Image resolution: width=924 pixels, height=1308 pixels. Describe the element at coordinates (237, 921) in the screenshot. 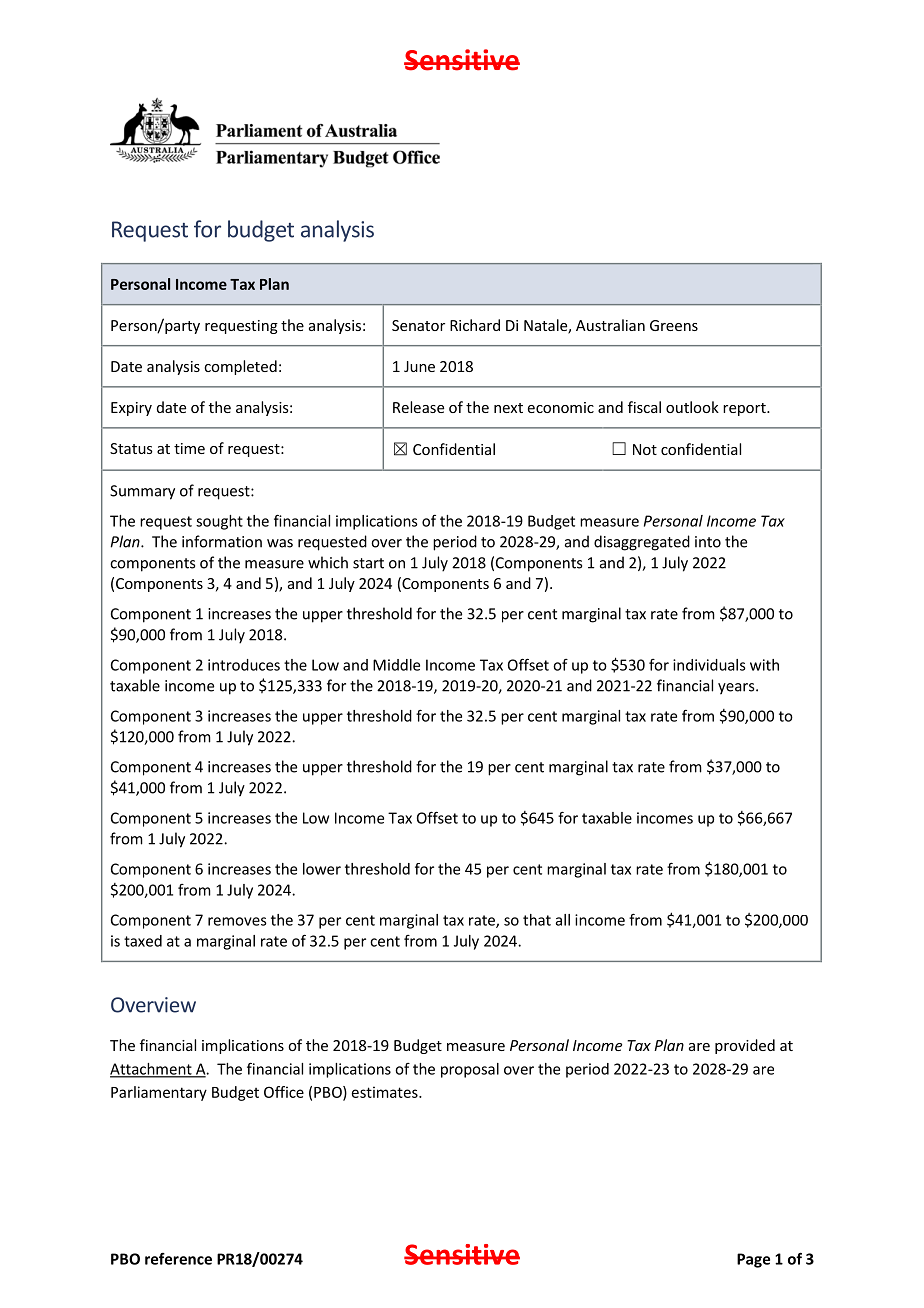

I see `removes` at that location.
